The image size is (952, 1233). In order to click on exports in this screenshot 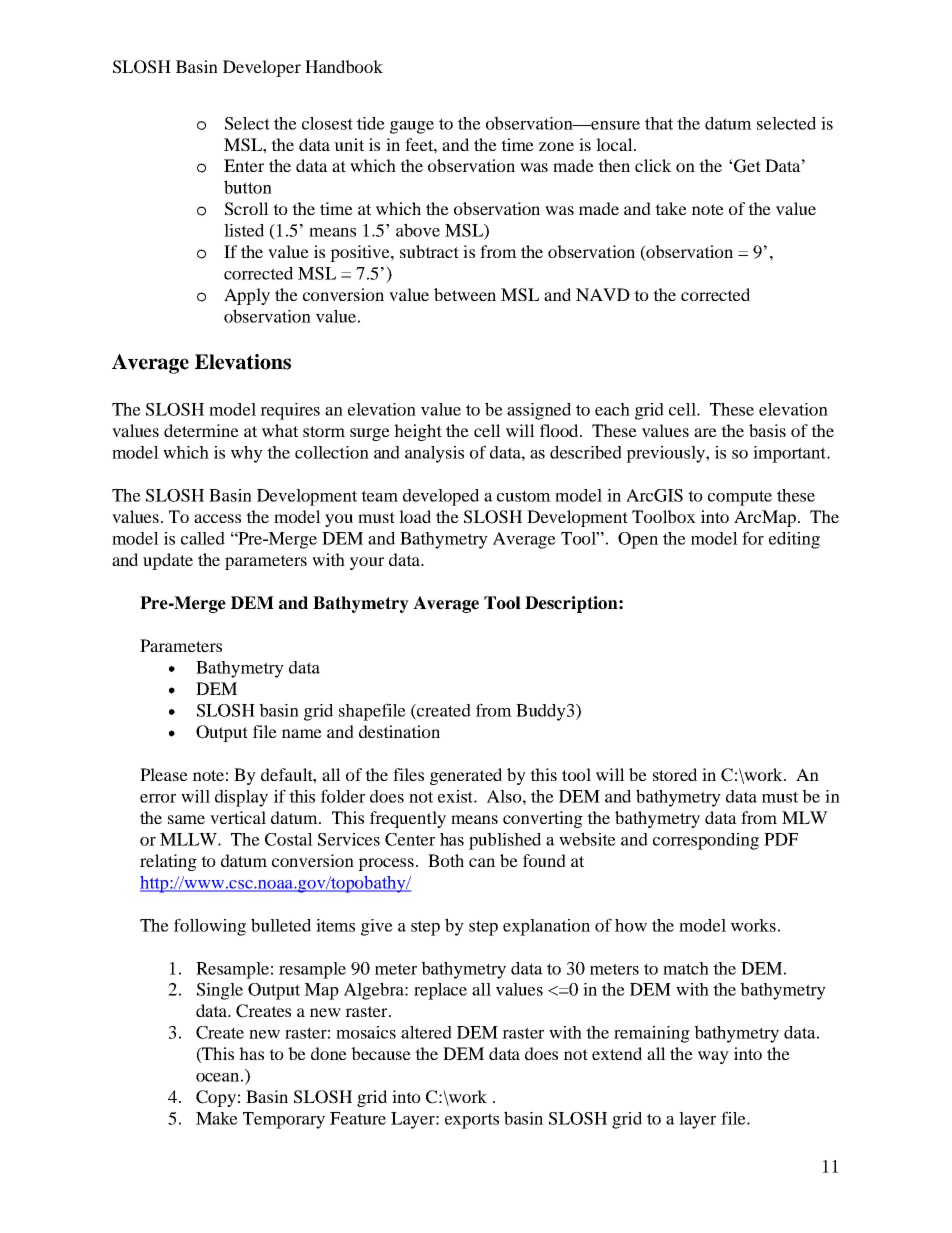, I will do `click(472, 1121)`.
